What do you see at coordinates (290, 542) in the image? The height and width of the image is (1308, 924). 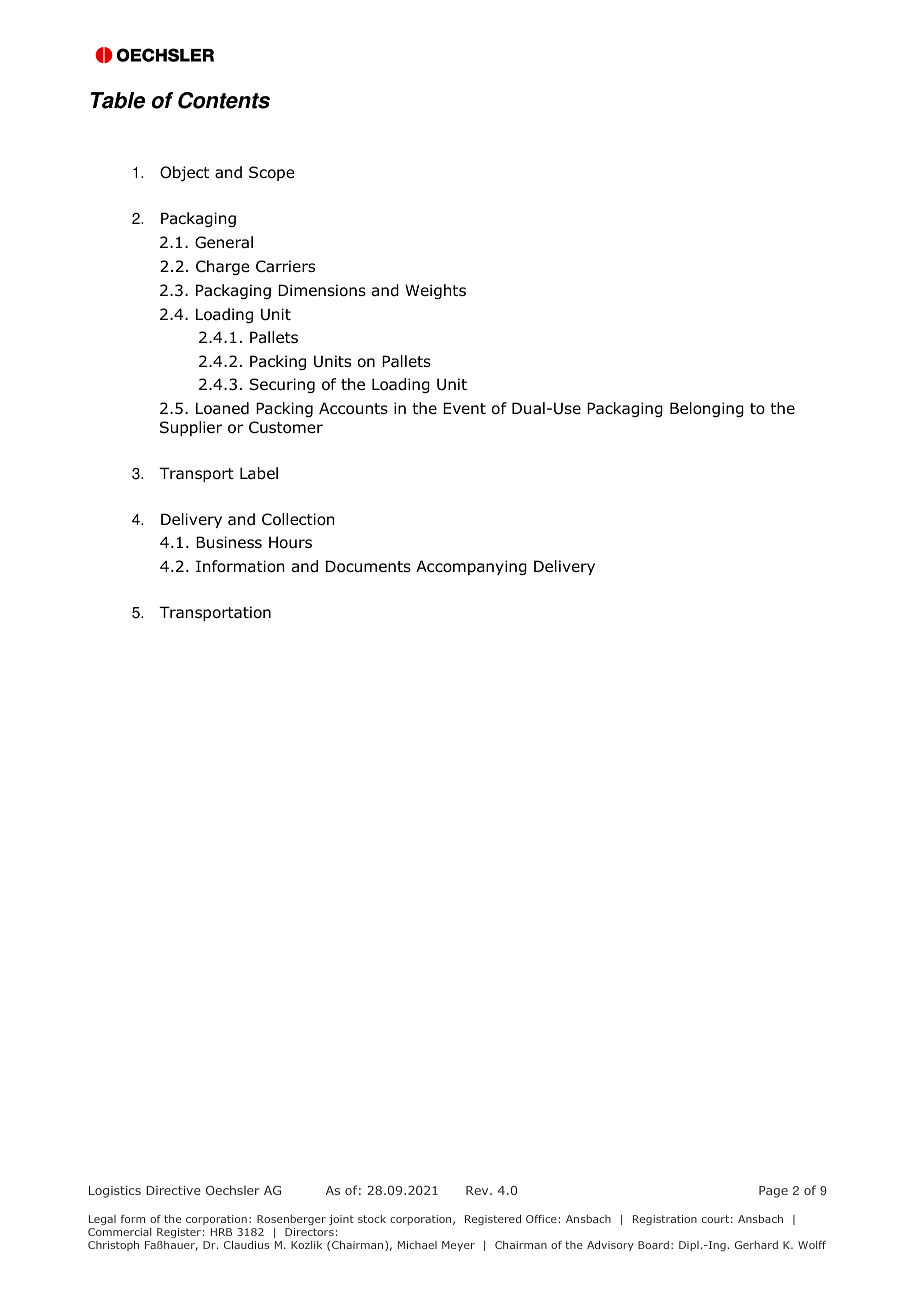 I see `Hours` at bounding box center [290, 542].
